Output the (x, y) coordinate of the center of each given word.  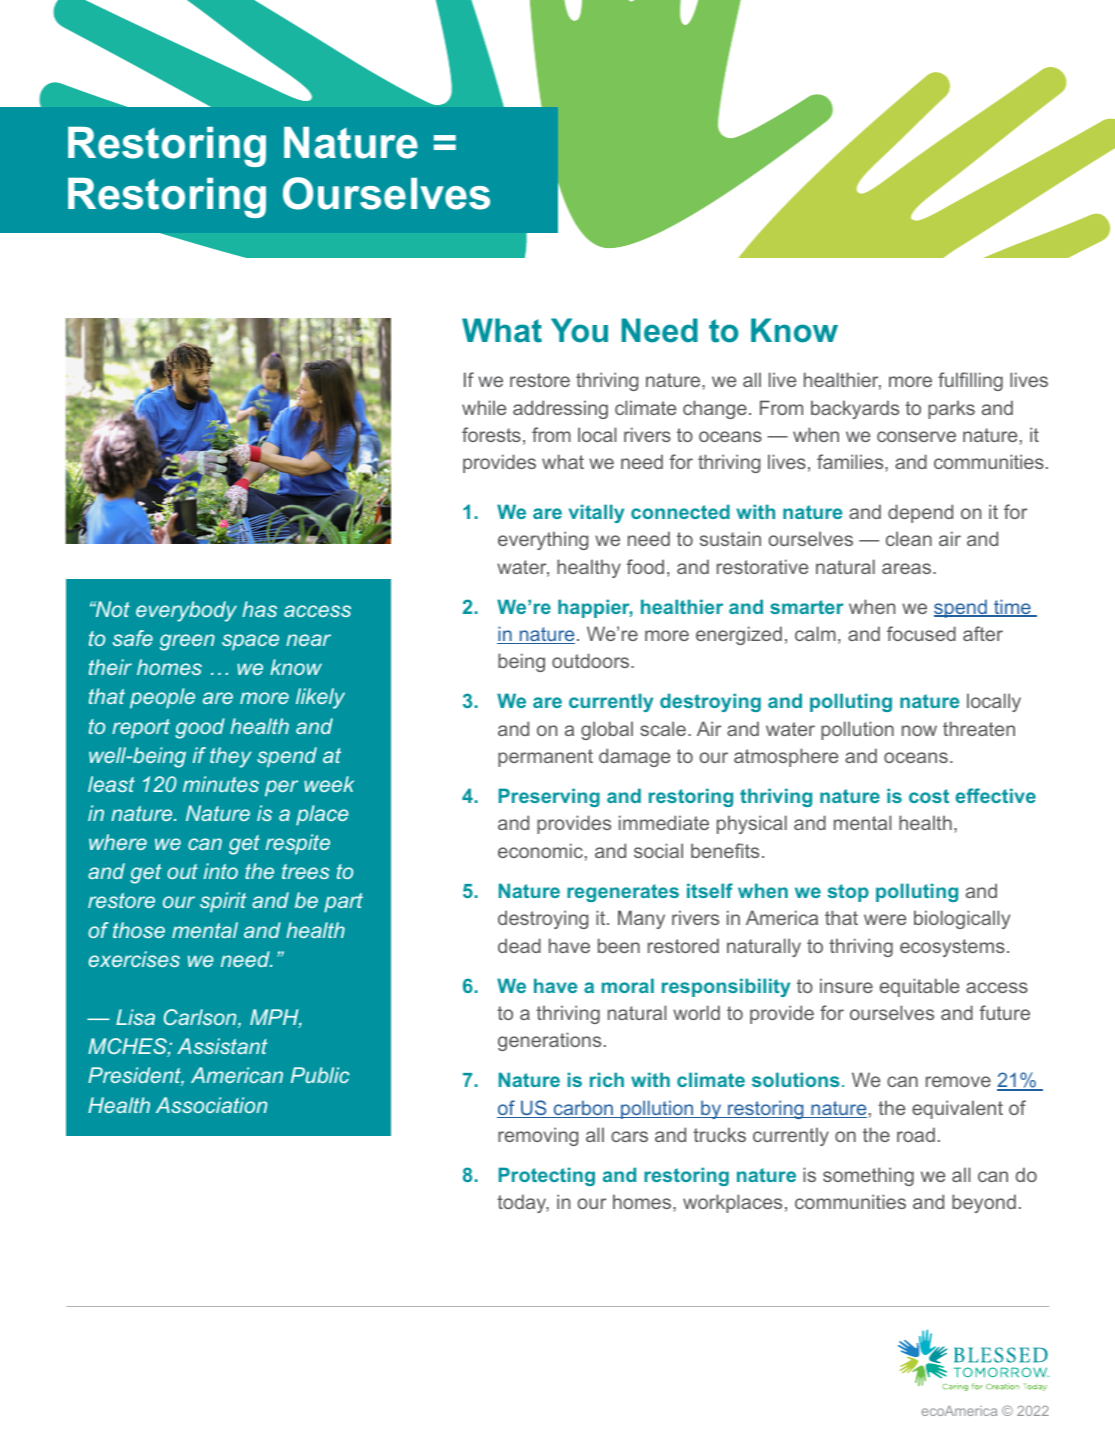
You (579, 330)
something (868, 1176)
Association (211, 1105)
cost (929, 796)
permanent (545, 758)
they (230, 757)
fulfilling (970, 381)
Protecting (547, 1176)
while (484, 407)
